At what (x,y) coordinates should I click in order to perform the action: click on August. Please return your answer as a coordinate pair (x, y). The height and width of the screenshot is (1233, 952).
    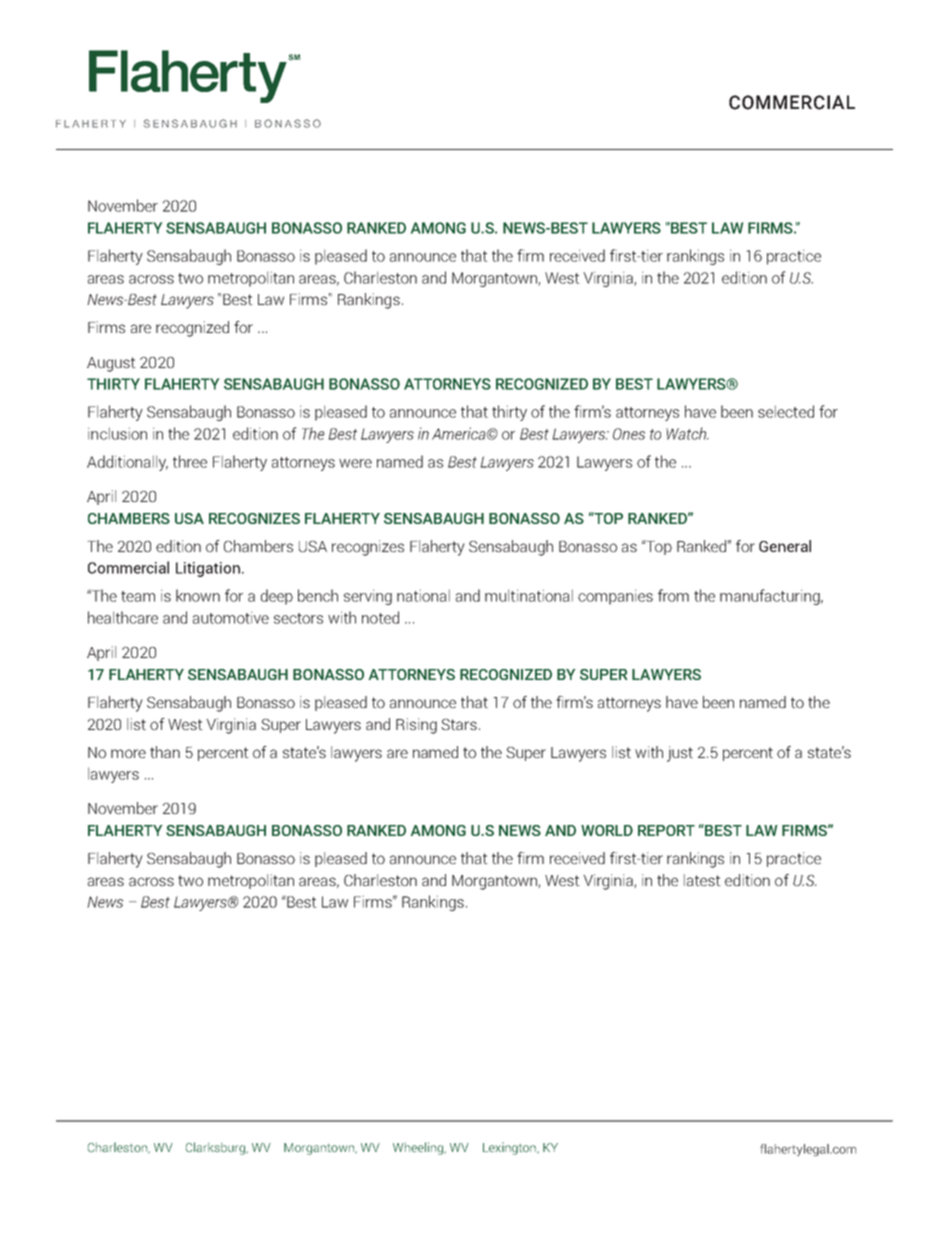
    Looking at the image, I should click on (111, 364).
